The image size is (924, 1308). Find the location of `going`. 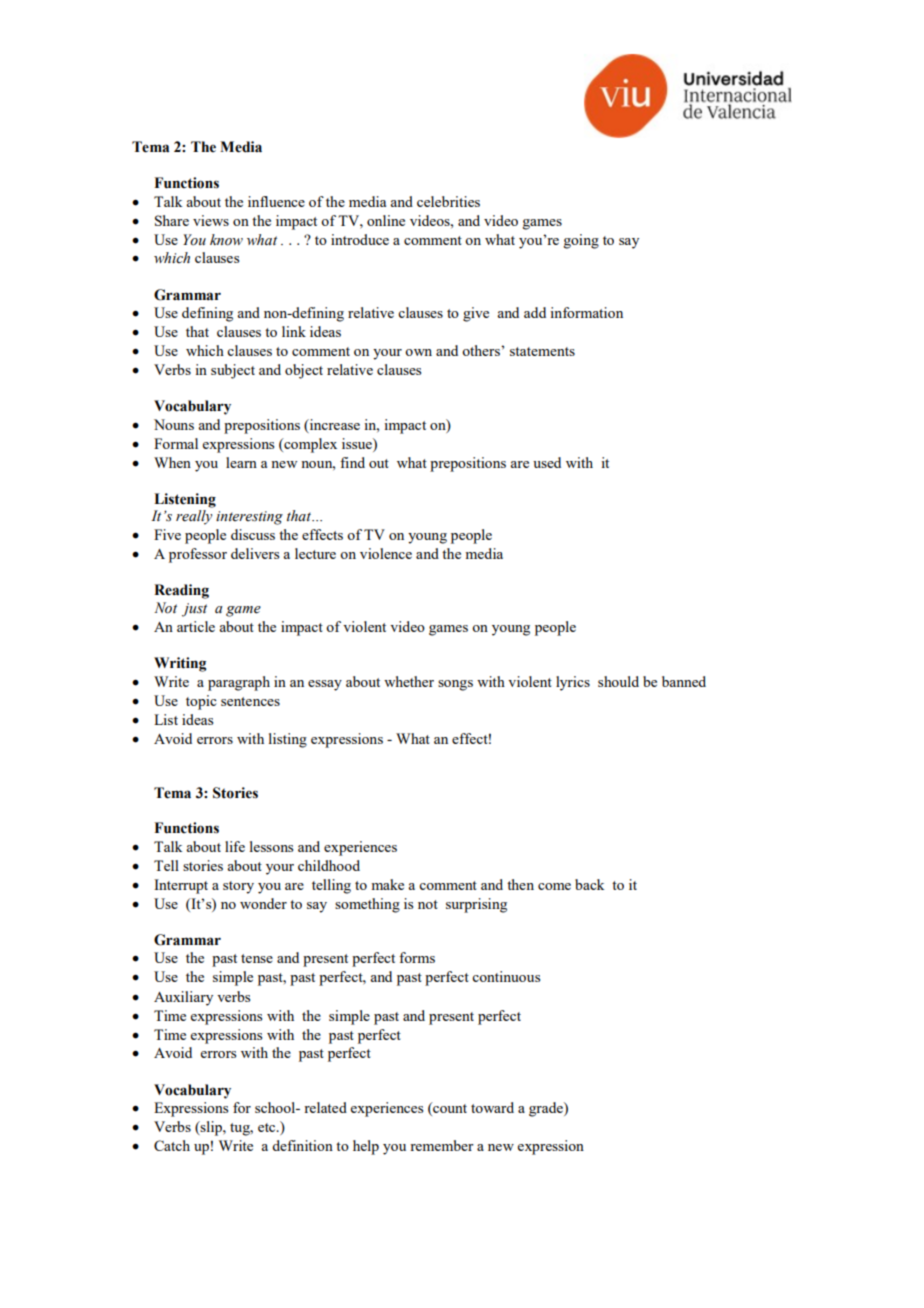

going is located at coordinates (581, 241).
